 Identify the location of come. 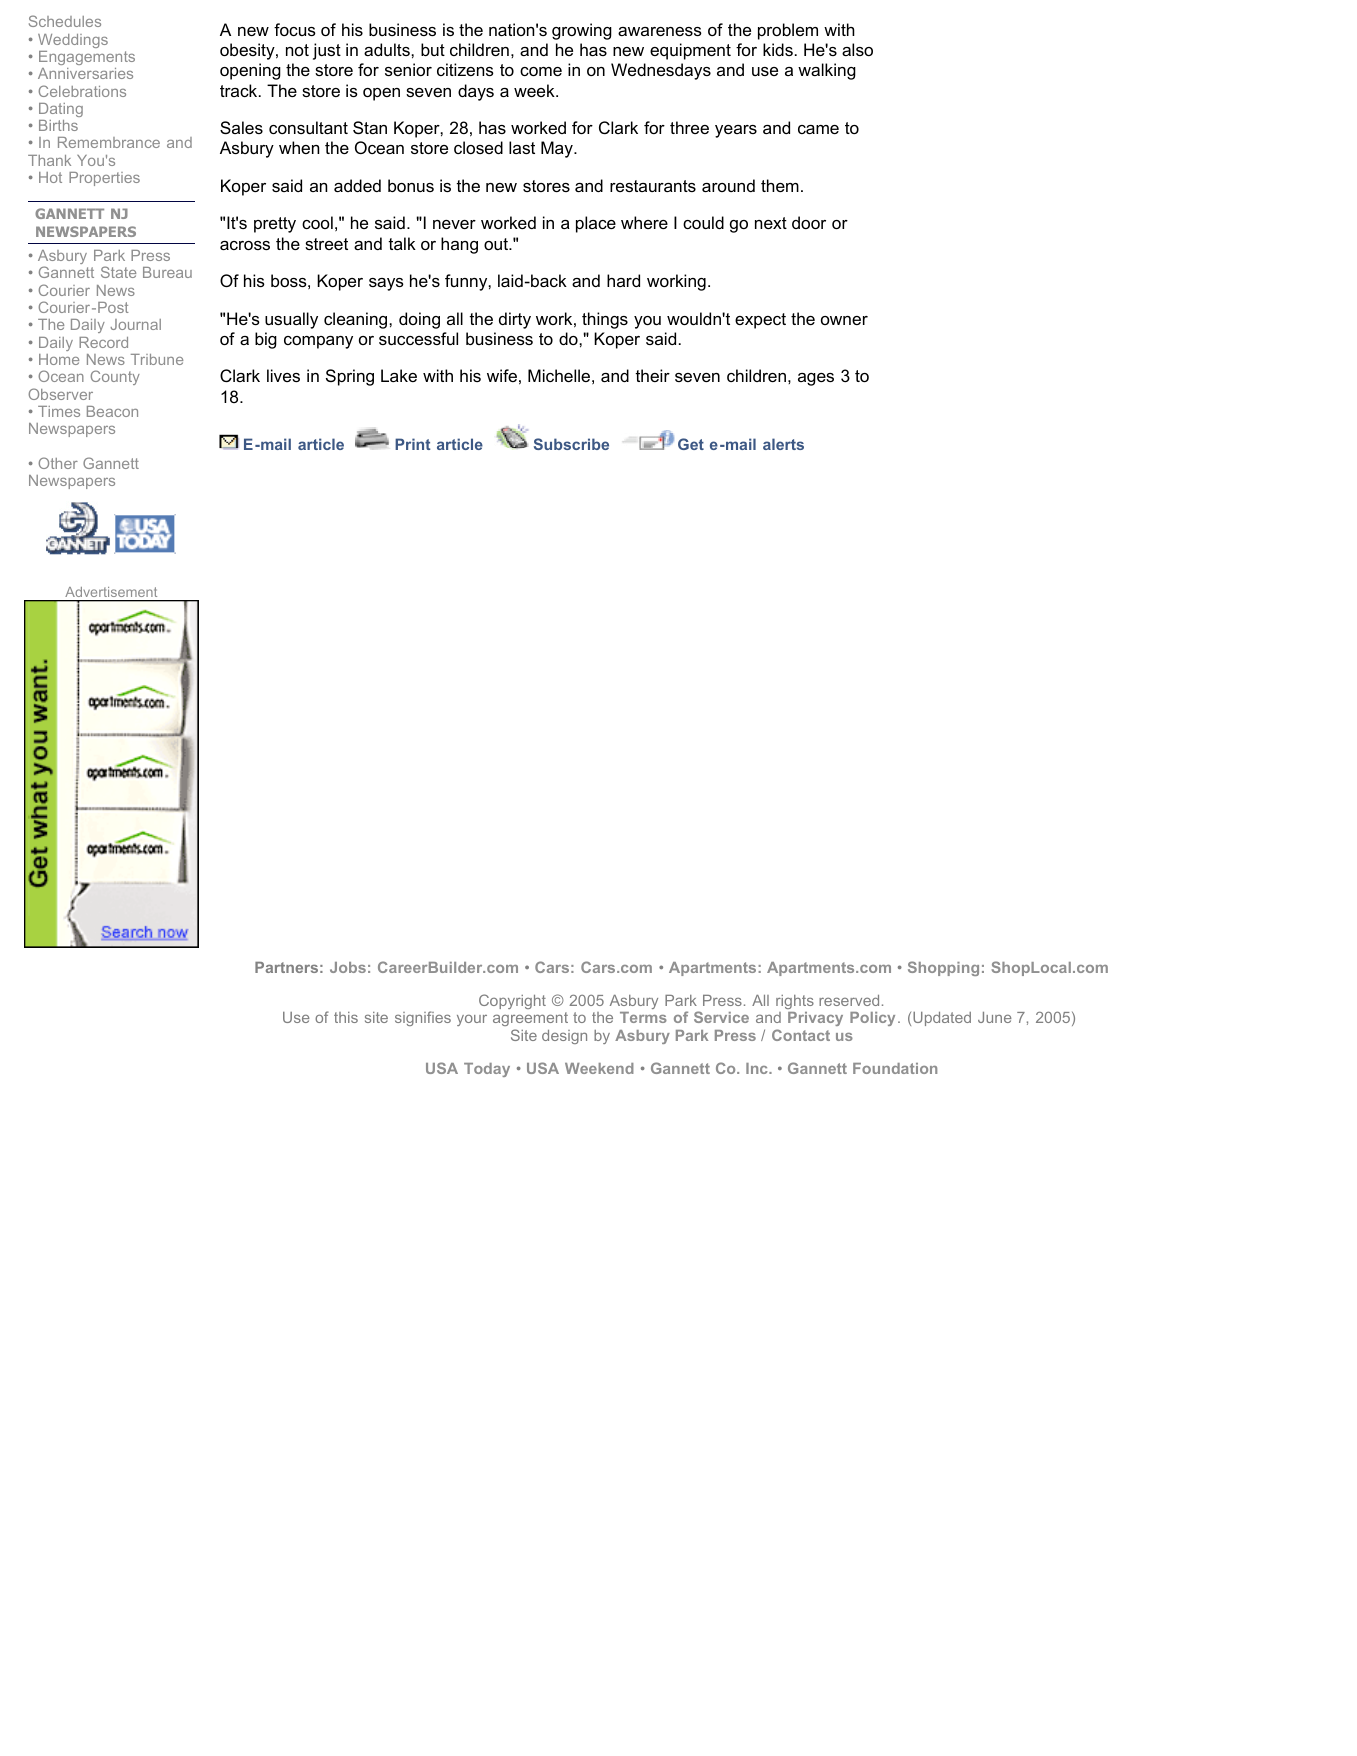
(541, 71).
